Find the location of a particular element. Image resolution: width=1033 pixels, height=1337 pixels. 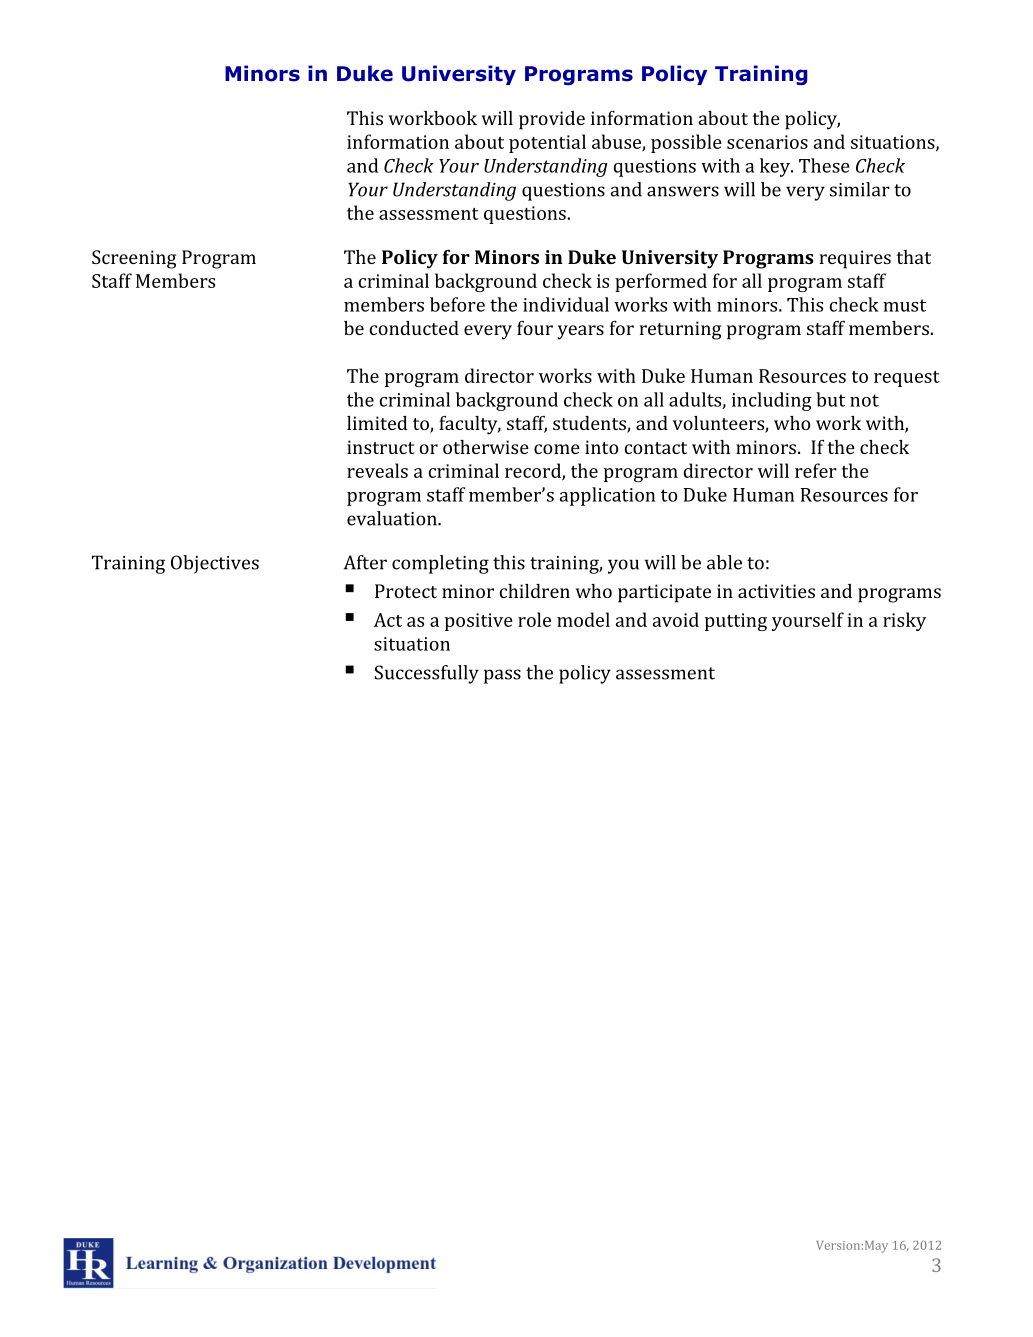

students is located at coordinates (590, 424).
